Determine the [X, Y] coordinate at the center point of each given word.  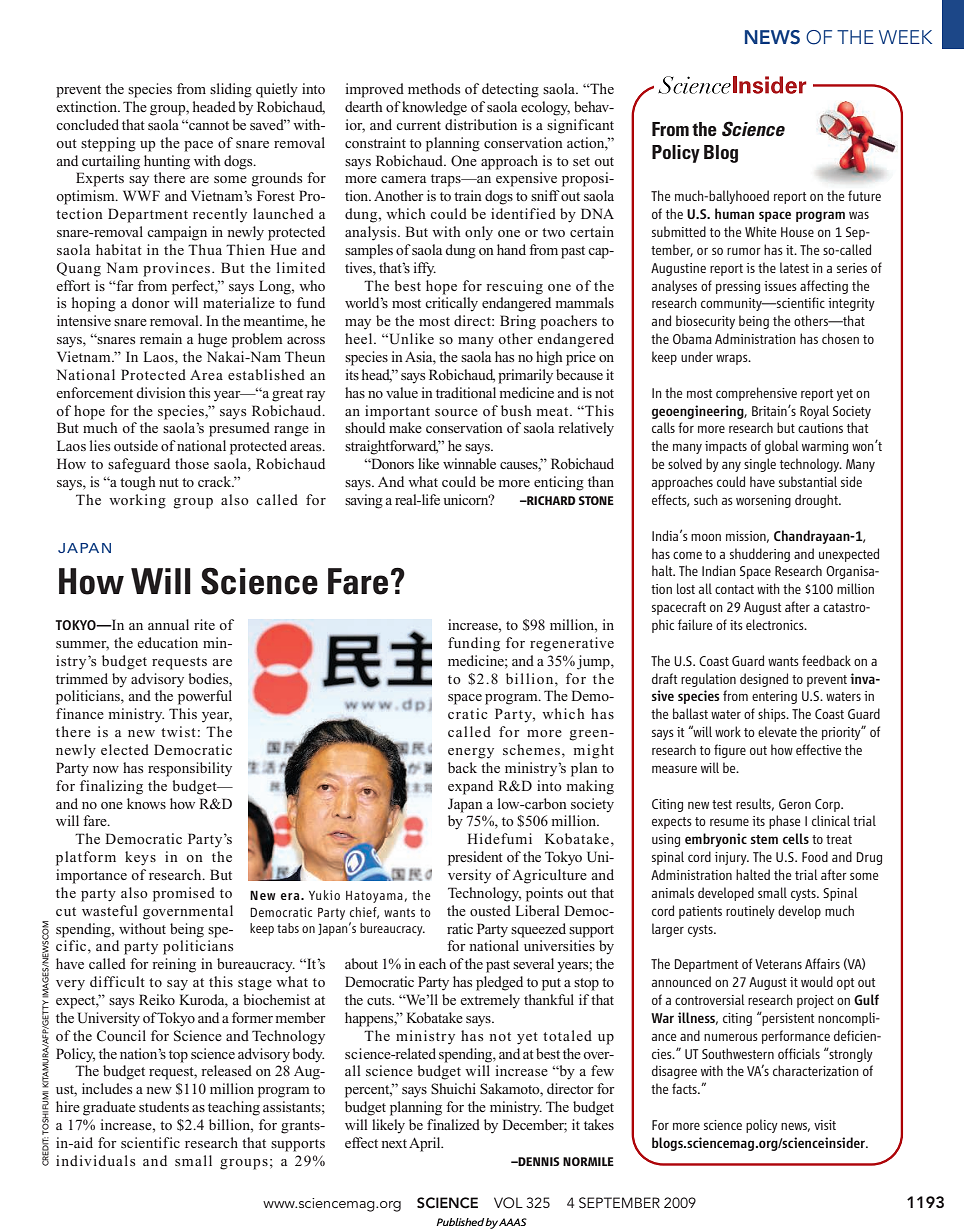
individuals [95, 1160]
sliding [231, 90]
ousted [490, 910]
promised [184, 894]
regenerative [572, 644]
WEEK [905, 37]
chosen [840, 338]
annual [168, 624]
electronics [776, 624]
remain [161, 338]
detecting [510, 90]
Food [815, 856]
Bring [518, 322]
